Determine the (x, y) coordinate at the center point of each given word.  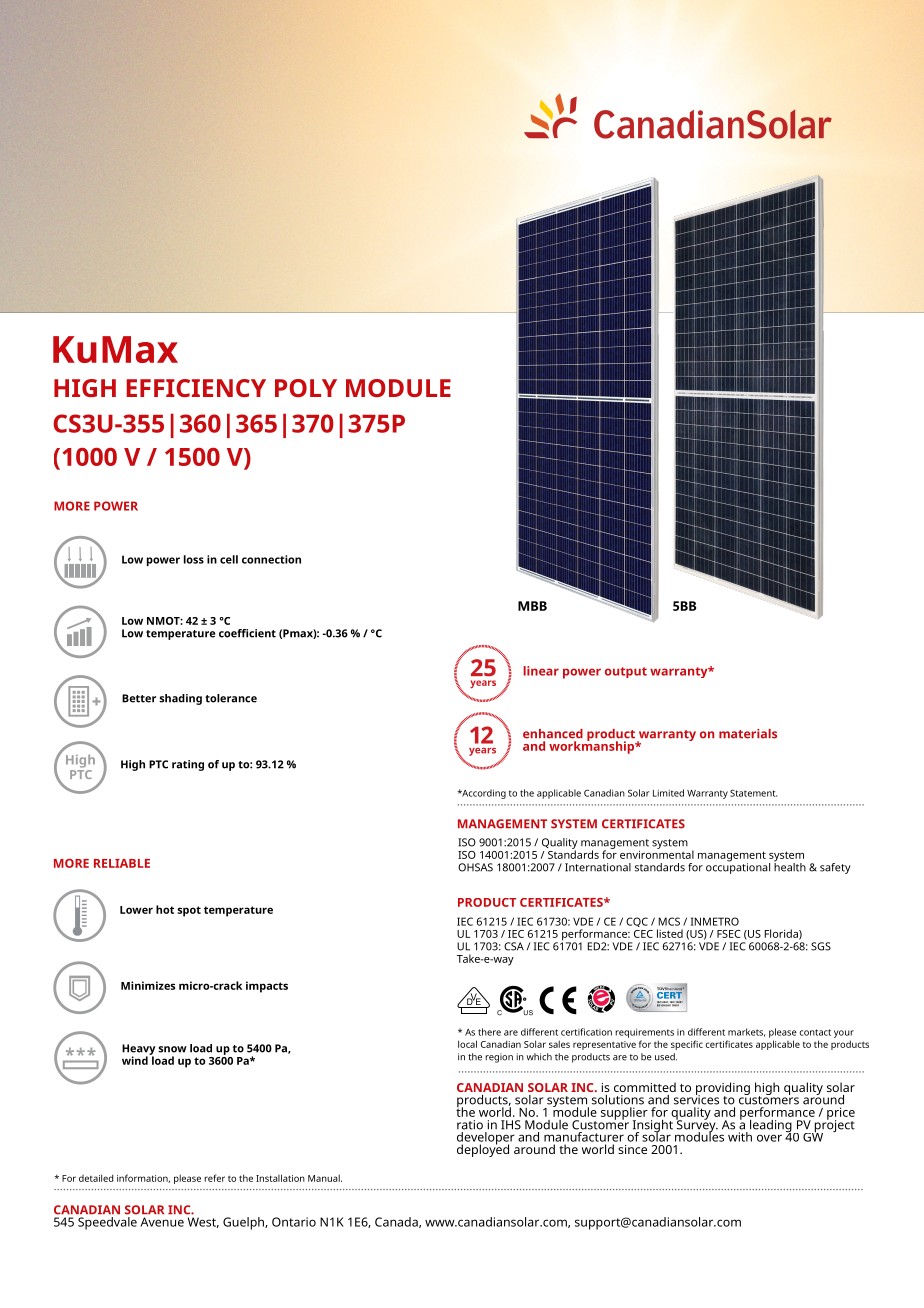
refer (214, 1178)
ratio (470, 1125)
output (626, 672)
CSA (514, 946)
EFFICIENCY (196, 388)
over (769, 1138)
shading (180, 699)
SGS (821, 946)
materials (748, 734)
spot (189, 911)
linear (541, 671)
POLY (306, 388)
